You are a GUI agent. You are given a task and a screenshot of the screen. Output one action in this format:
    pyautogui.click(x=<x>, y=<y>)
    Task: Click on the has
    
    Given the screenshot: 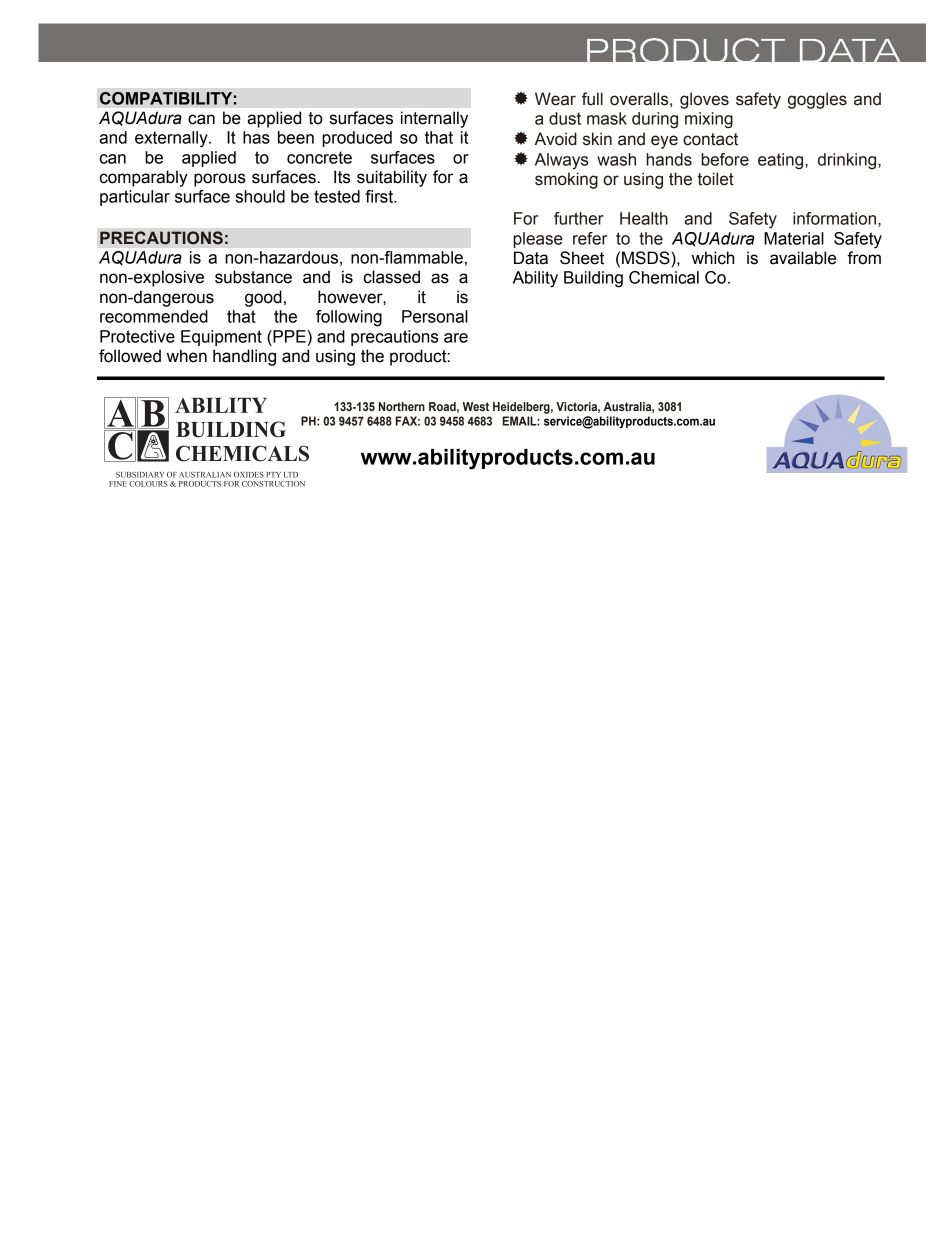 What is the action you would take?
    pyautogui.click(x=256, y=137)
